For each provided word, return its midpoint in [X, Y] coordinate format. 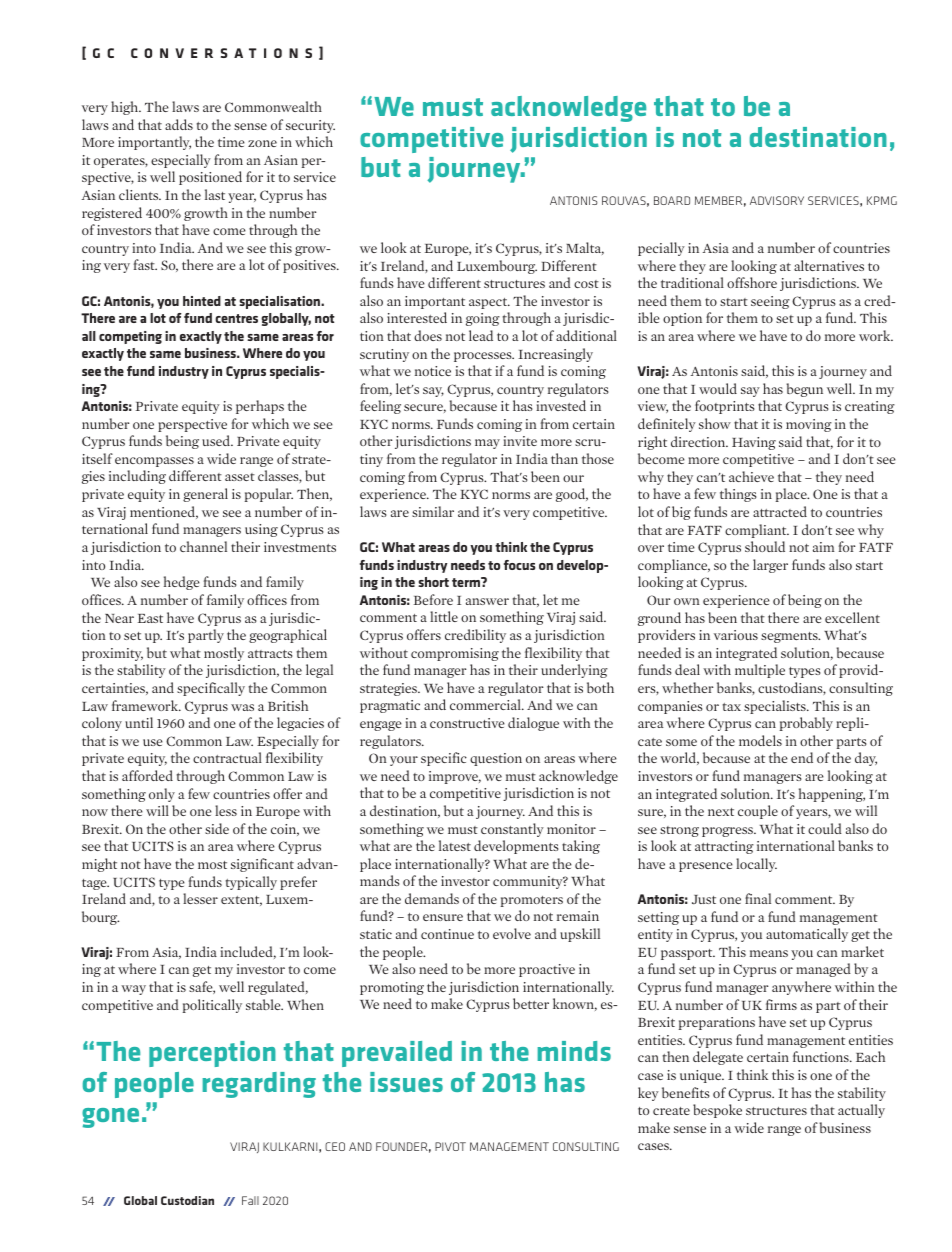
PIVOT [450, 1146]
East [150, 618]
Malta [585, 248]
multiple [760, 671]
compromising [455, 654]
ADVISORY [777, 200]
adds [179, 124]
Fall [250, 1200]
